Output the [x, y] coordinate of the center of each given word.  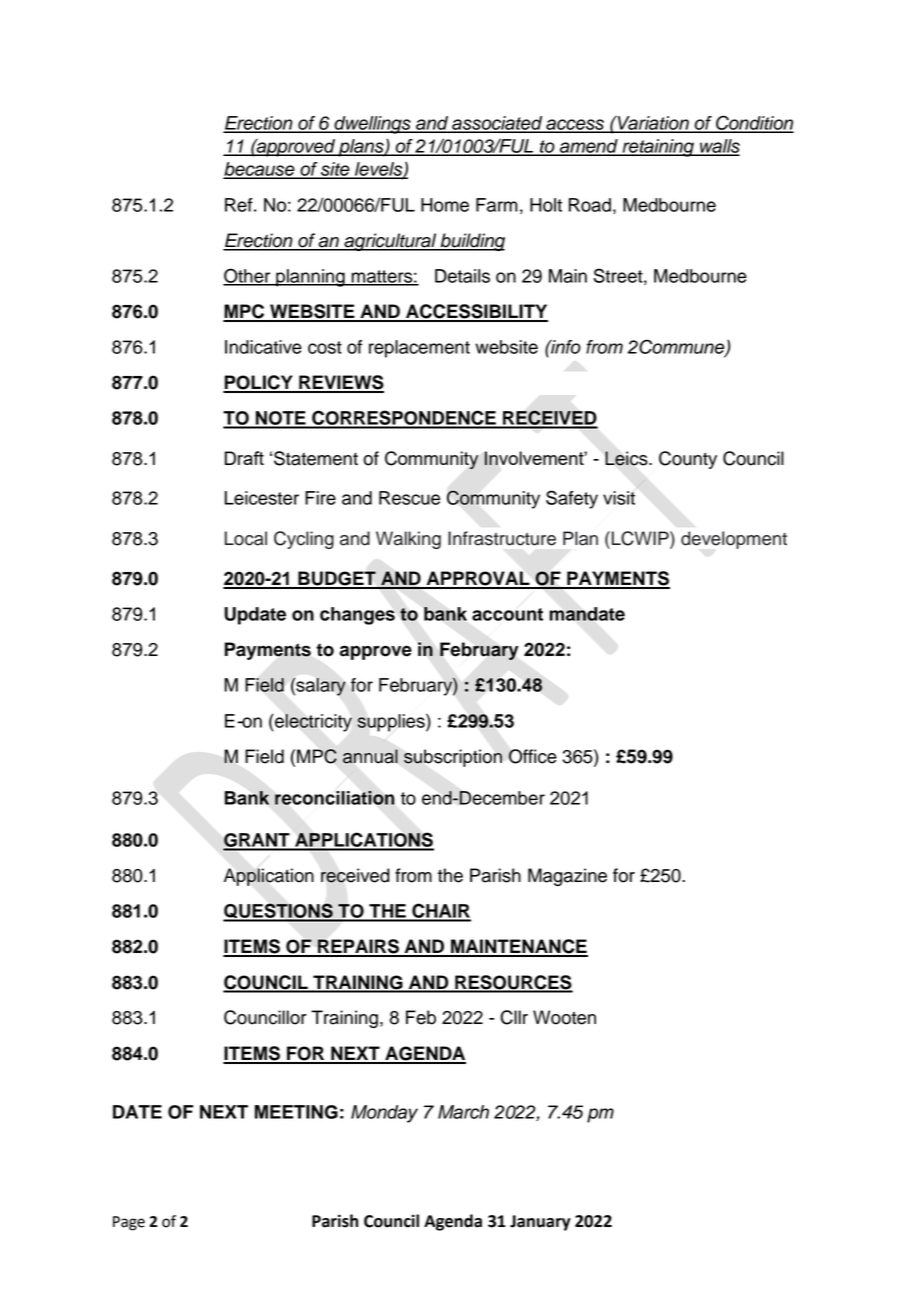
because [260, 170]
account [507, 614]
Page [129, 1223]
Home [445, 205]
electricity [312, 723]
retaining [658, 148]
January [540, 1223]
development [734, 540]
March [463, 1112]
